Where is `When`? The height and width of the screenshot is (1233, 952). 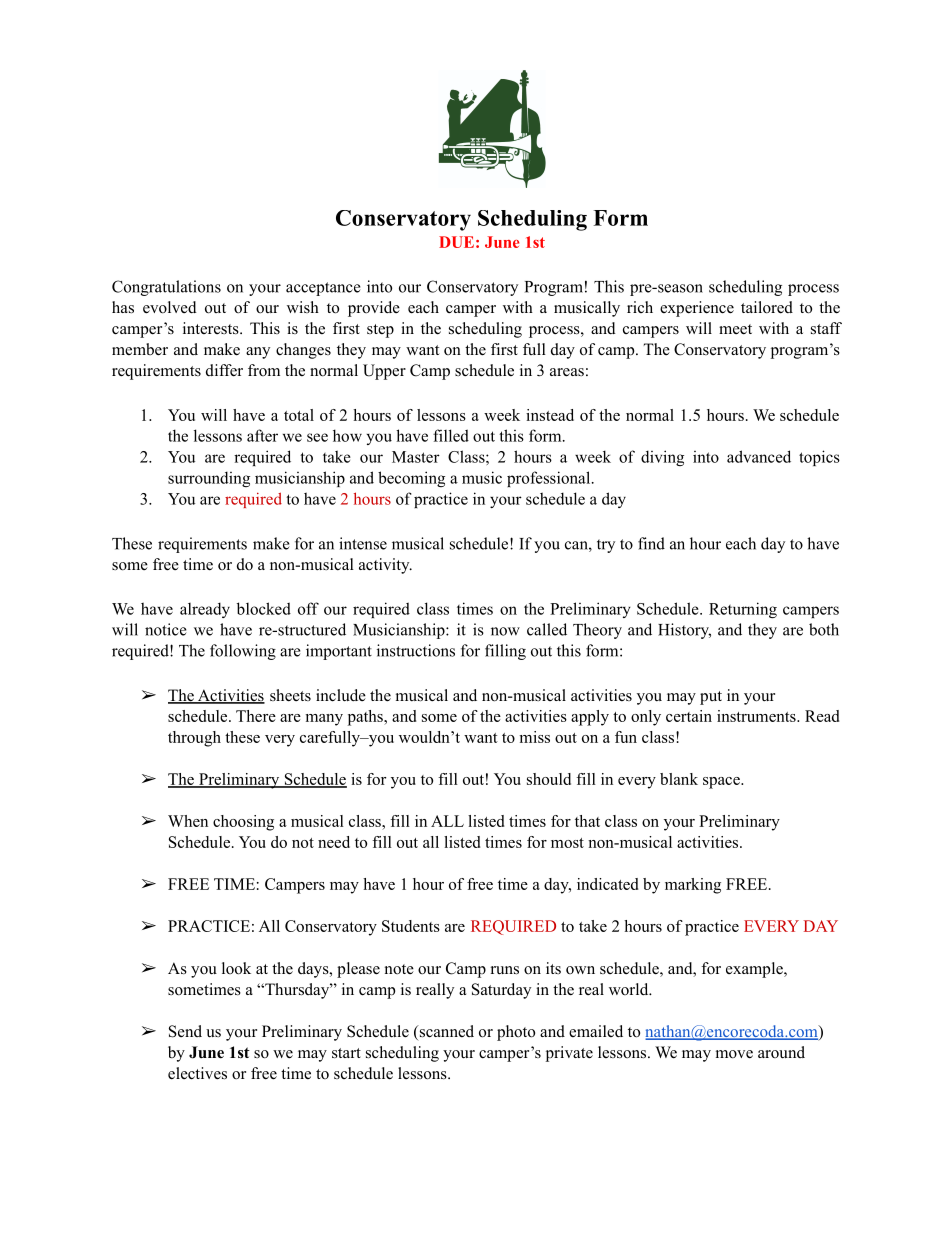 When is located at coordinates (188, 821).
